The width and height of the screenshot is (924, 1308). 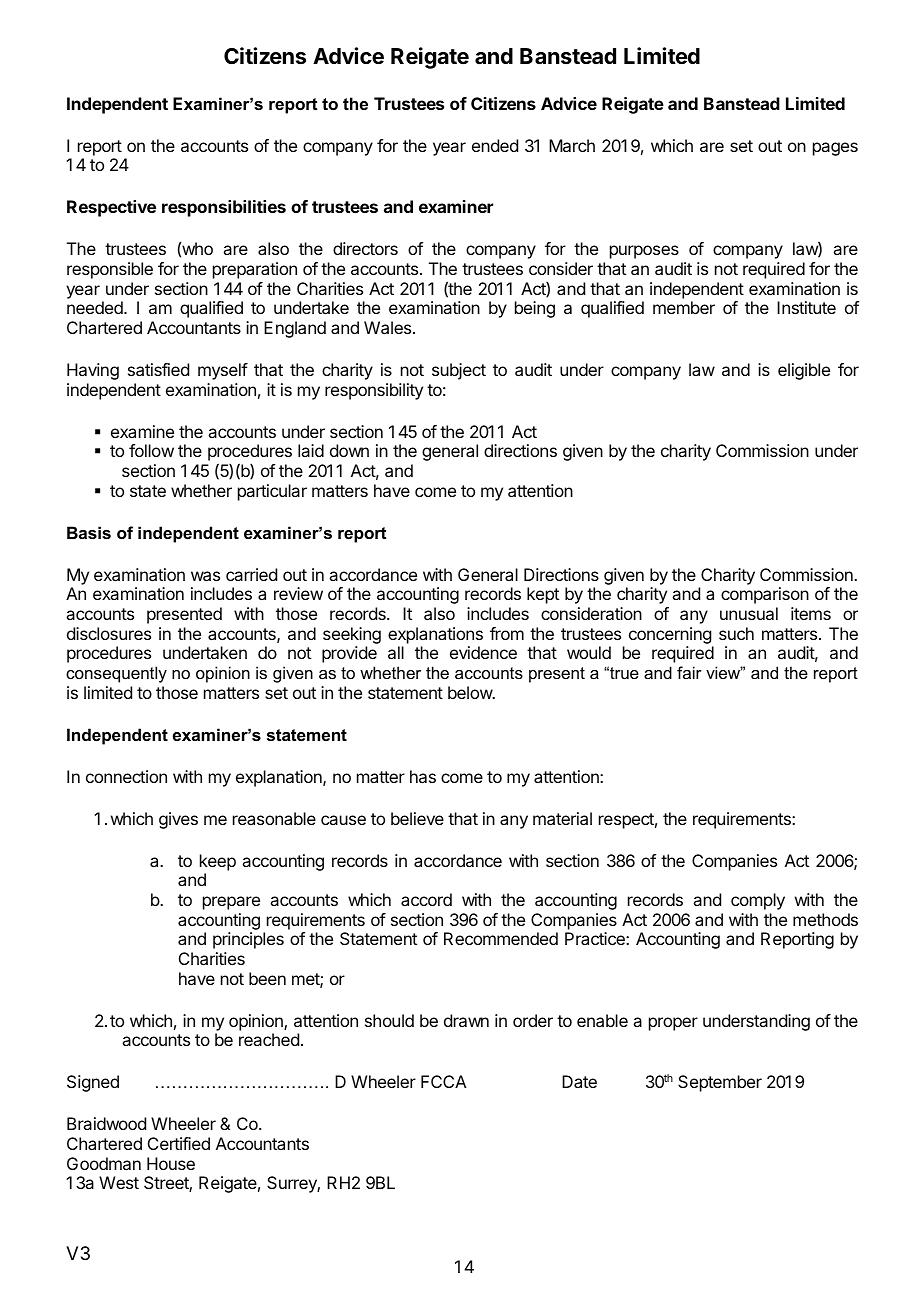 I want to click on March, so click(x=572, y=145).
